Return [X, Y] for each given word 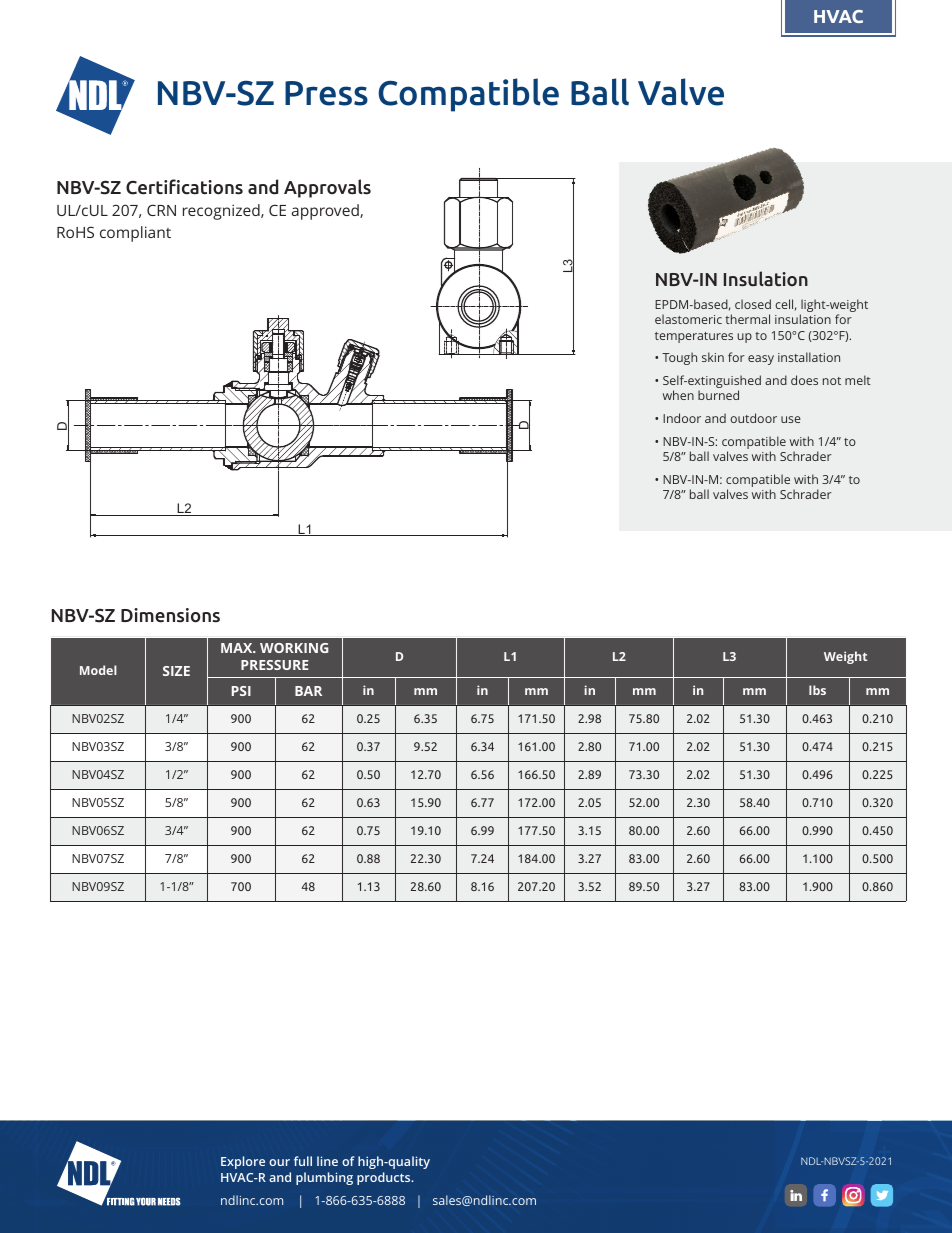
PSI [241, 691]
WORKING [294, 648]
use [791, 419]
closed [753, 304]
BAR [308, 691]
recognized [222, 212]
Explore [243, 1162]
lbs [817, 690]
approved [326, 212]
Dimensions [170, 615]
